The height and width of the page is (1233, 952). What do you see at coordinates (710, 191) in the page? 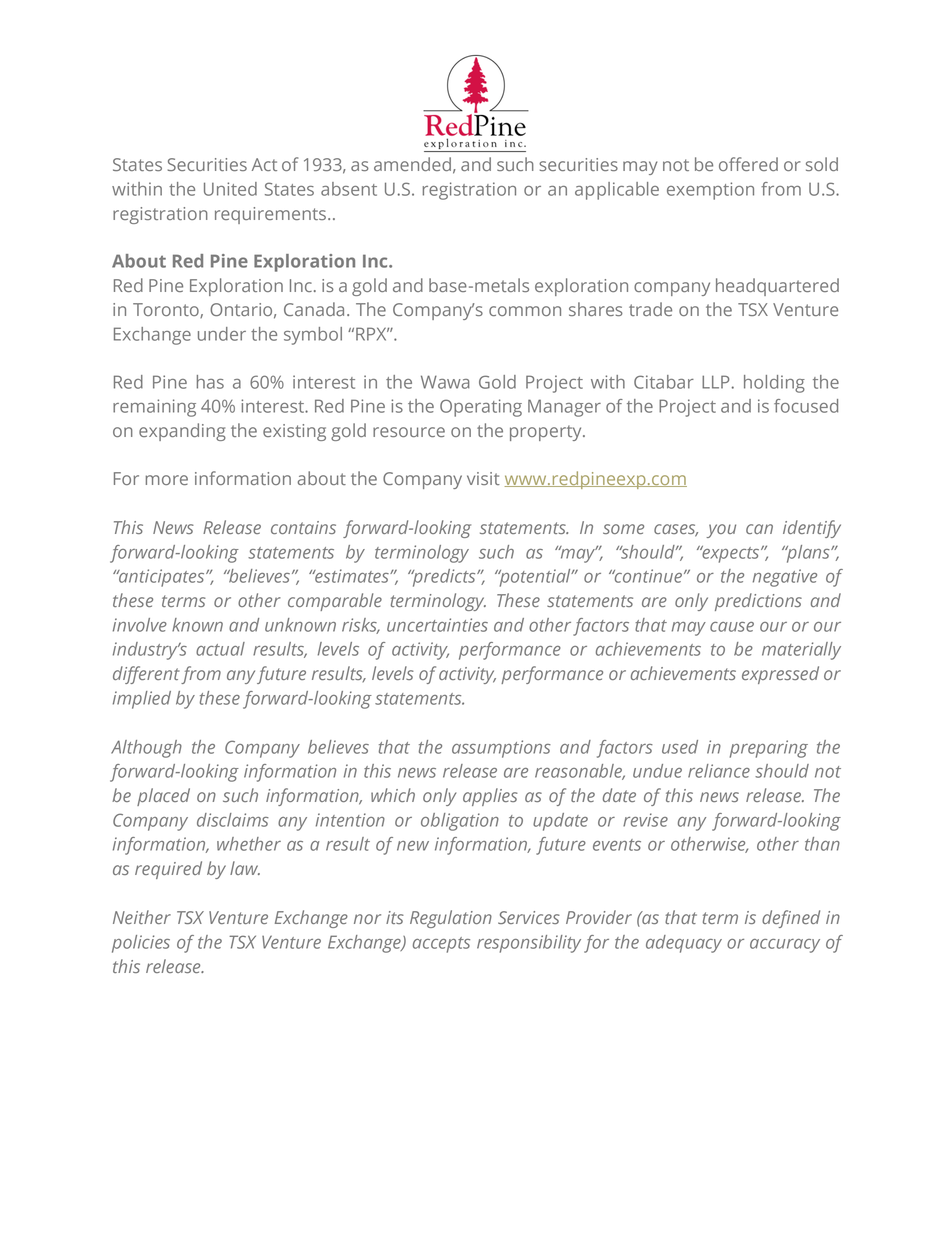
I see `exemption` at bounding box center [710, 191].
